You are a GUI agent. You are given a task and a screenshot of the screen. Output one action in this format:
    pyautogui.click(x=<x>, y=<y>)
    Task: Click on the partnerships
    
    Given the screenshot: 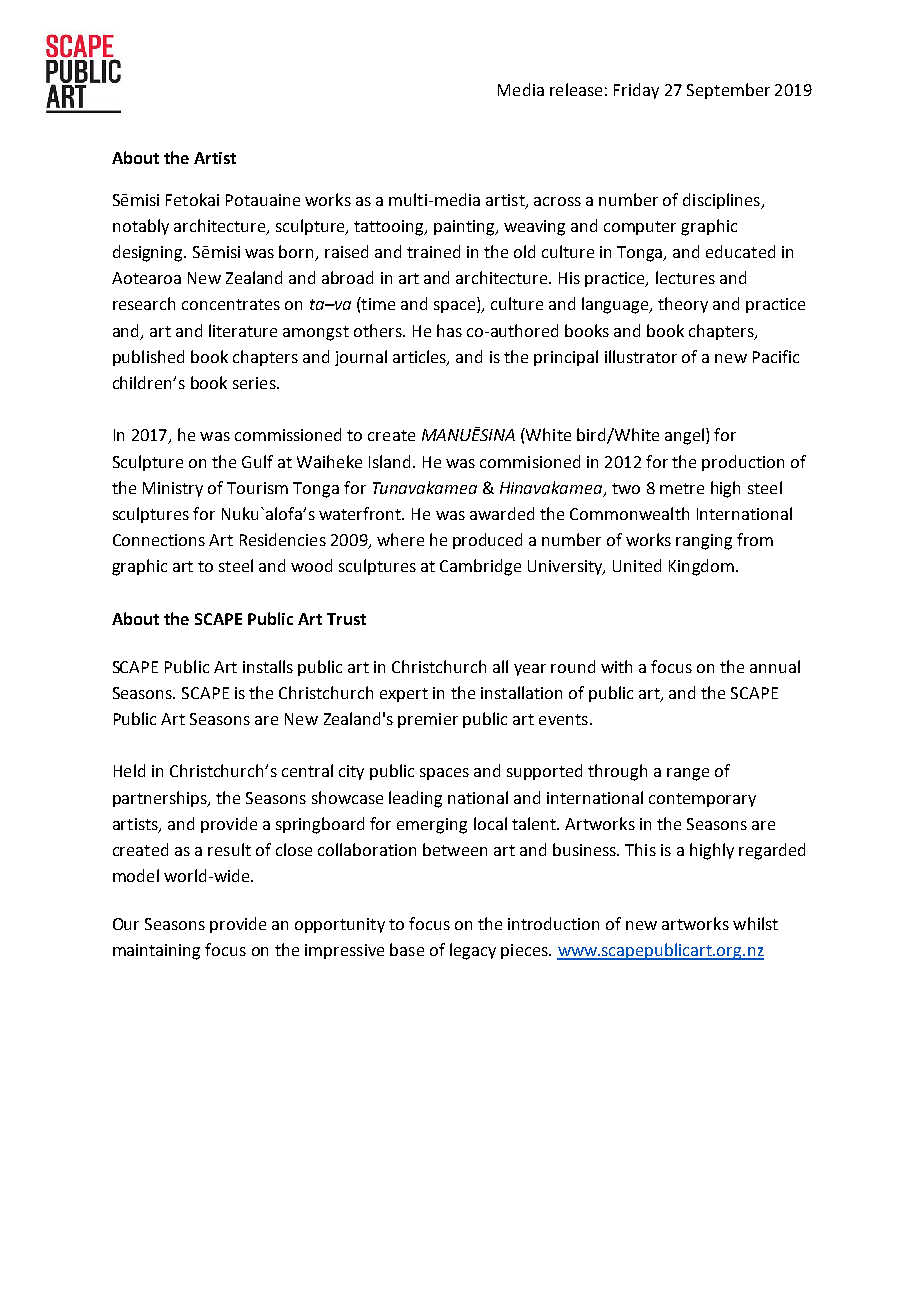 What is the action you would take?
    pyautogui.click(x=161, y=799)
